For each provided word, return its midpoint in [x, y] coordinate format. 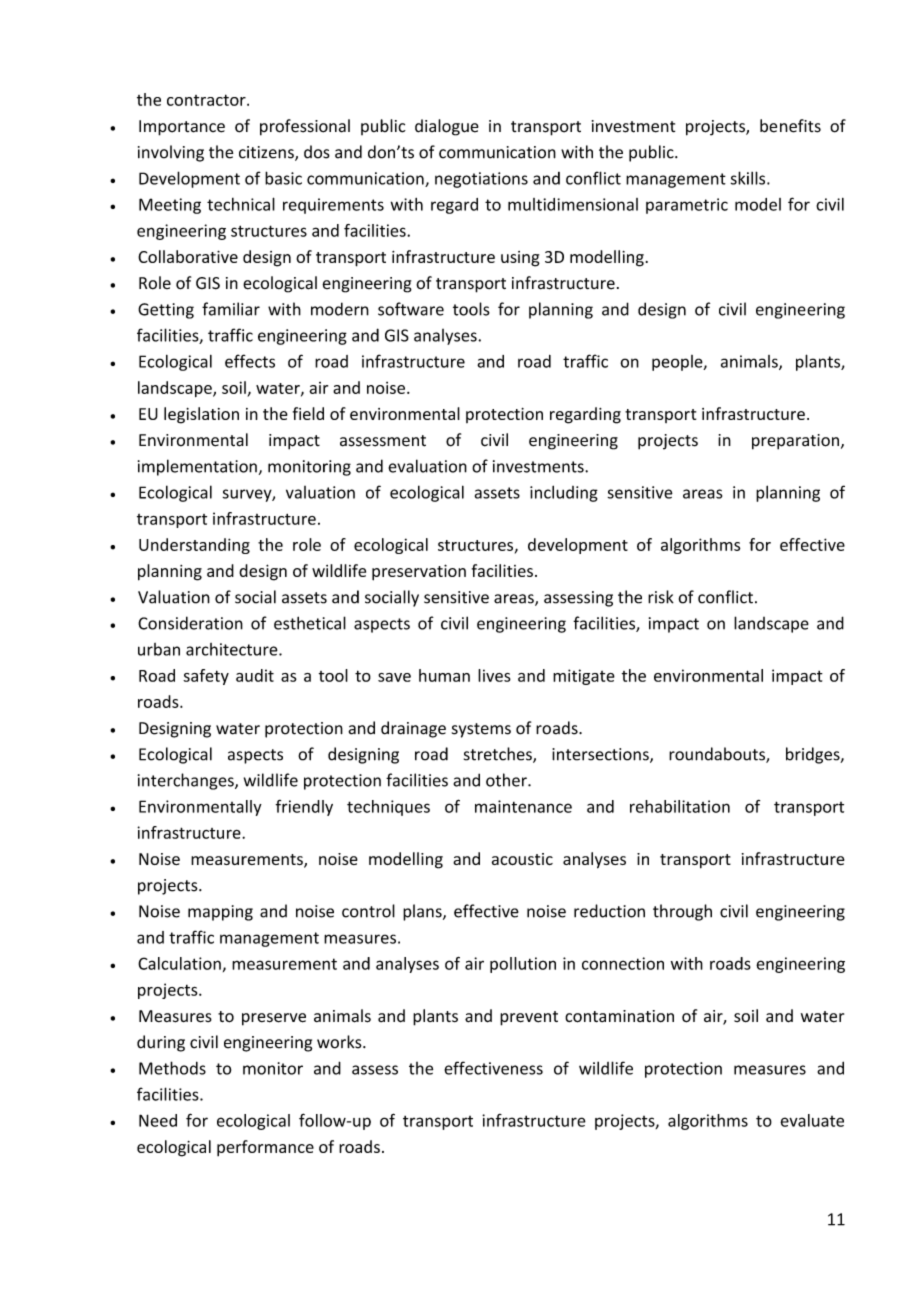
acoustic [522, 859]
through [682, 912]
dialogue [447, 127]
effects [250, 361]
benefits [790, 126]
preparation [795, 442]
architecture [233, 649]
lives [494, 675]
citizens [267, 153]
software [411, 309]
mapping [220, 913]
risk [661, 597]
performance [265, 1148]
